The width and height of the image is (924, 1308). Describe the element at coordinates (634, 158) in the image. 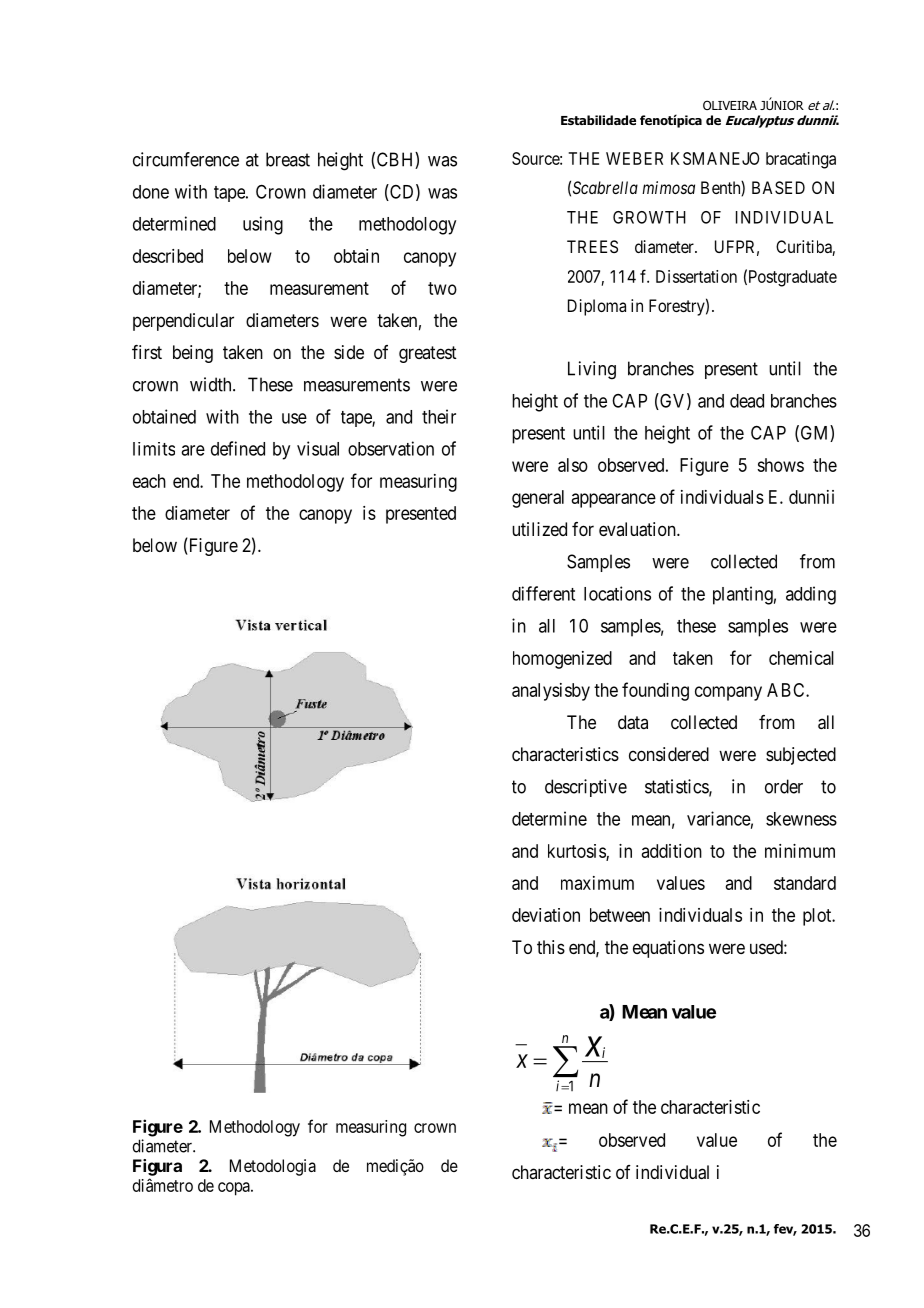

I see `WEBER` at that location.
